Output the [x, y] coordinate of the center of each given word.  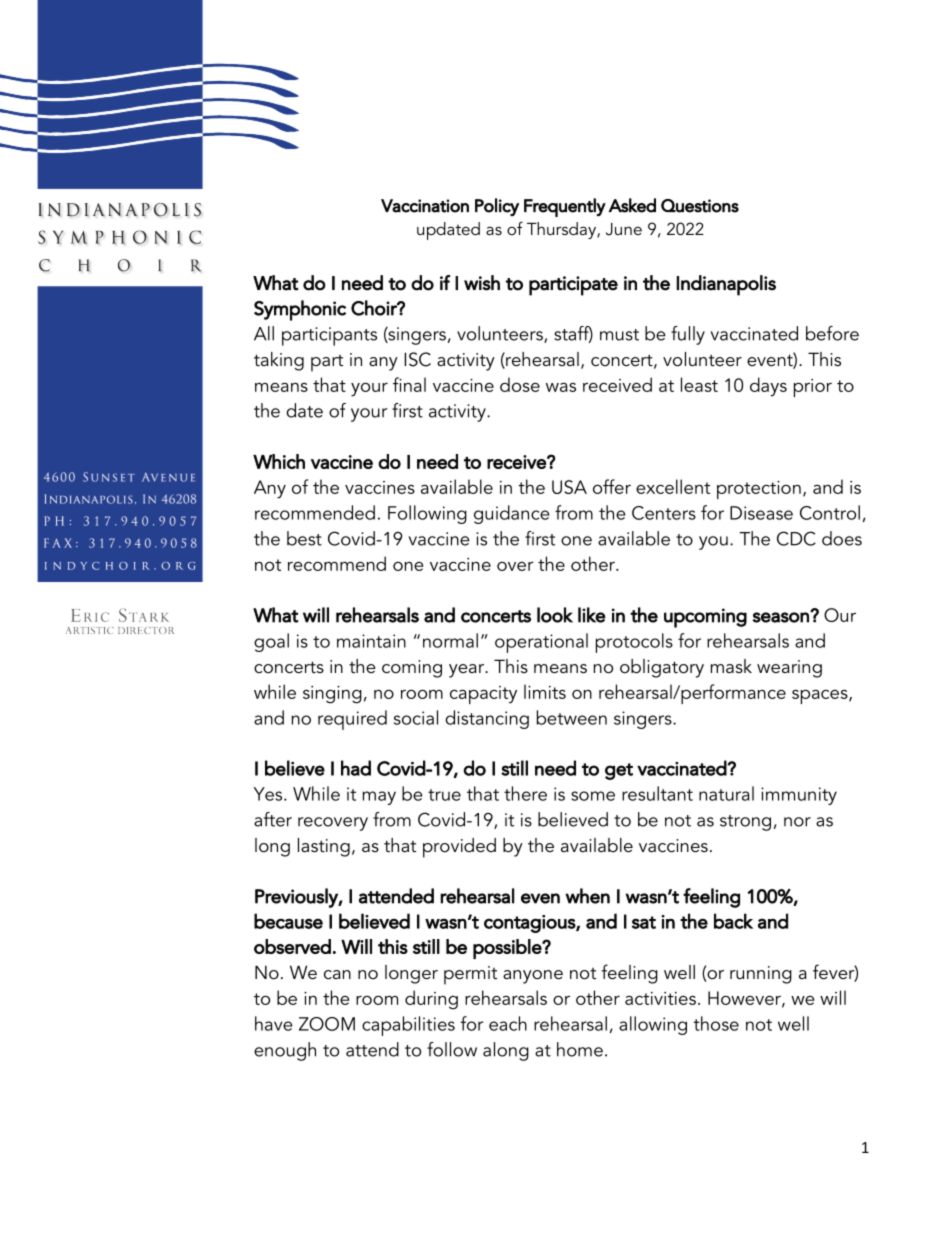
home [580, 1049]
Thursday [562, 230]
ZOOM [327, 1024]
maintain [371, 641]
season [781, 617]
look [555, 615]
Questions [700, 206]
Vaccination [425, 206]
